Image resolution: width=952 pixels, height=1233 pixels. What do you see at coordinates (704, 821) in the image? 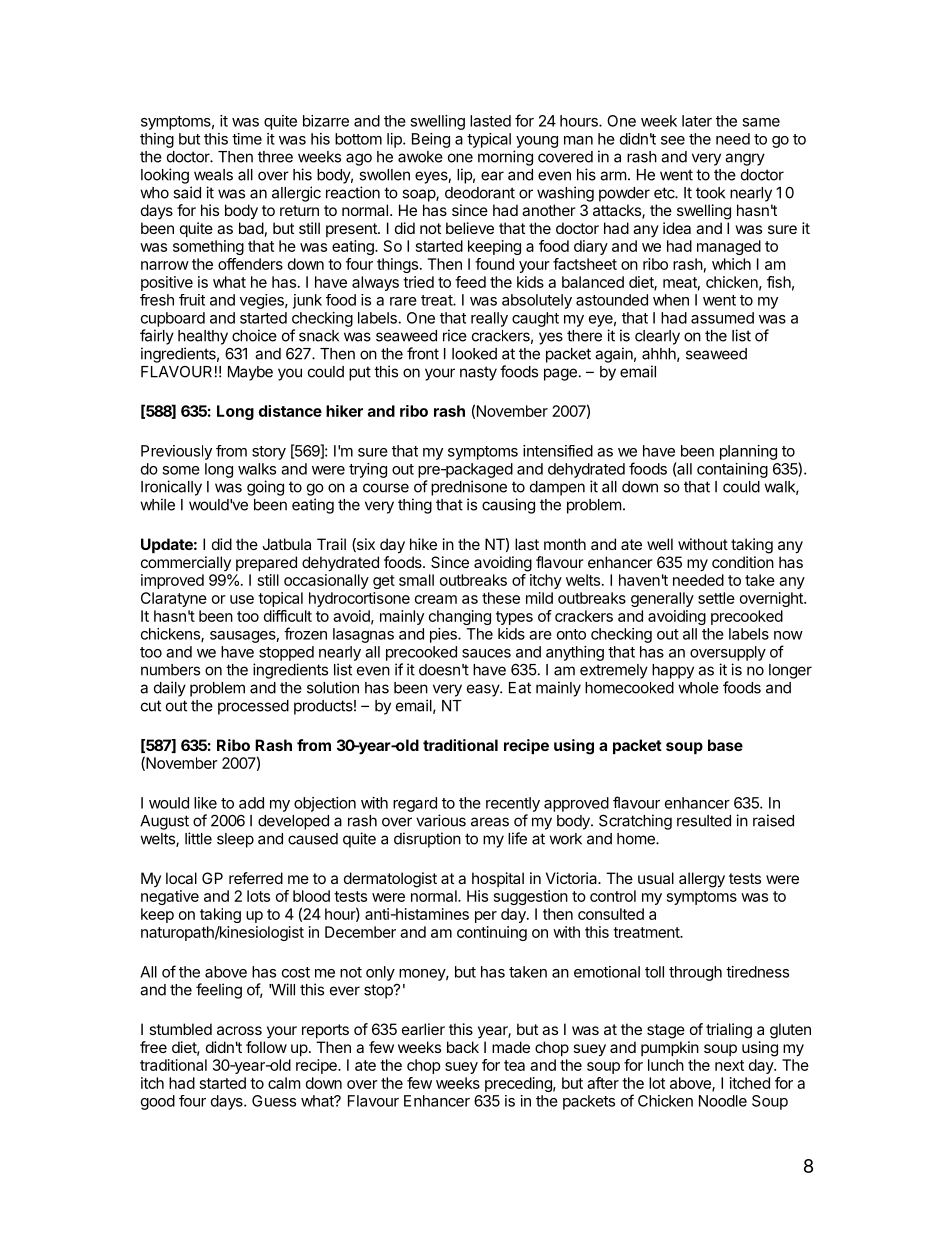
I see `resulted` at bounding box center [704, 821].
